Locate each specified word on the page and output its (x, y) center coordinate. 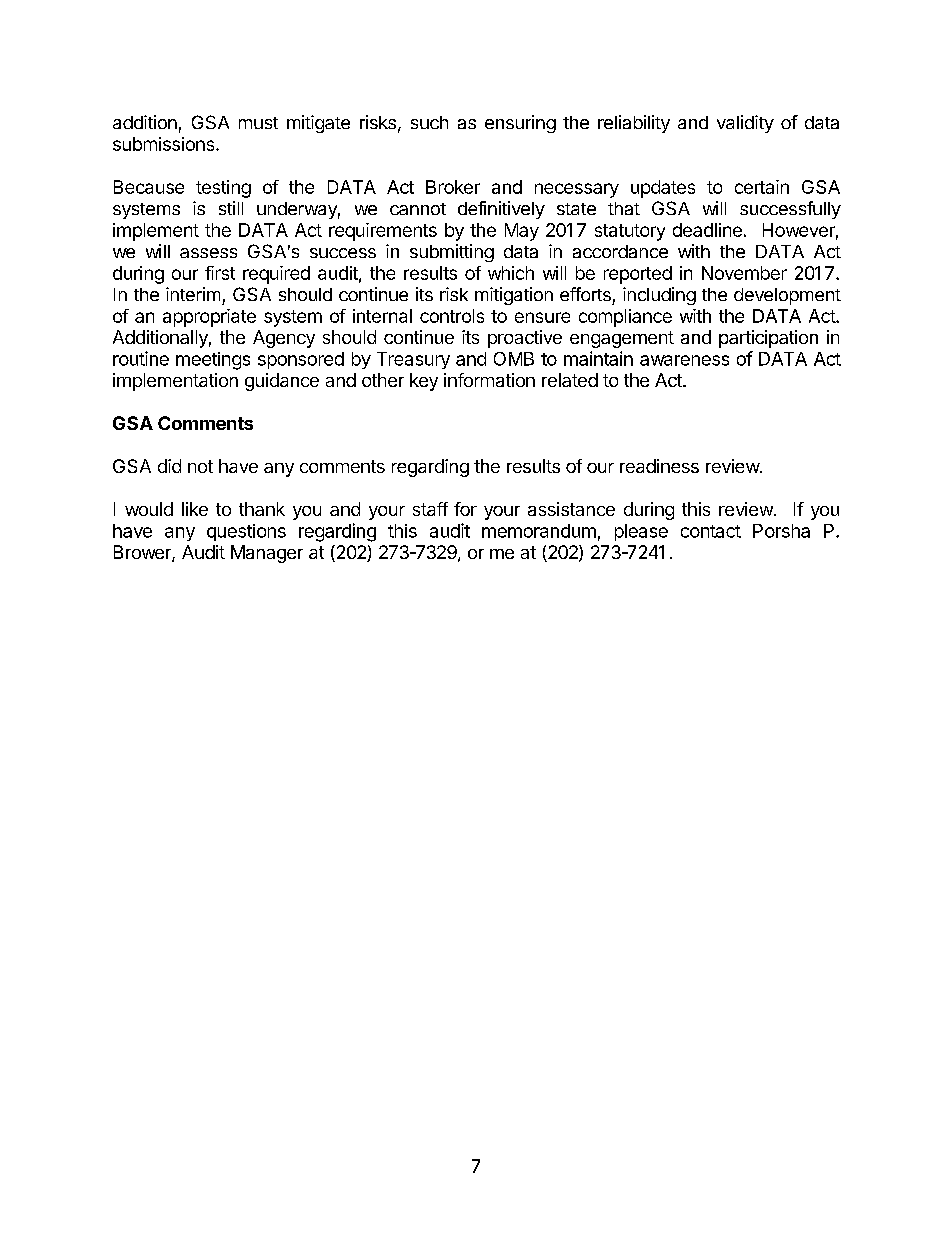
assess (208, 253)
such (429, 122)
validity (745, 124)
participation (768, 339)
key (424, 382)
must (258, 123)
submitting (452, 253)
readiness (659, 466)
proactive (525, 339)
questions (246, 532)
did (169, 466)
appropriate (209, 318)
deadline (707, 230)
